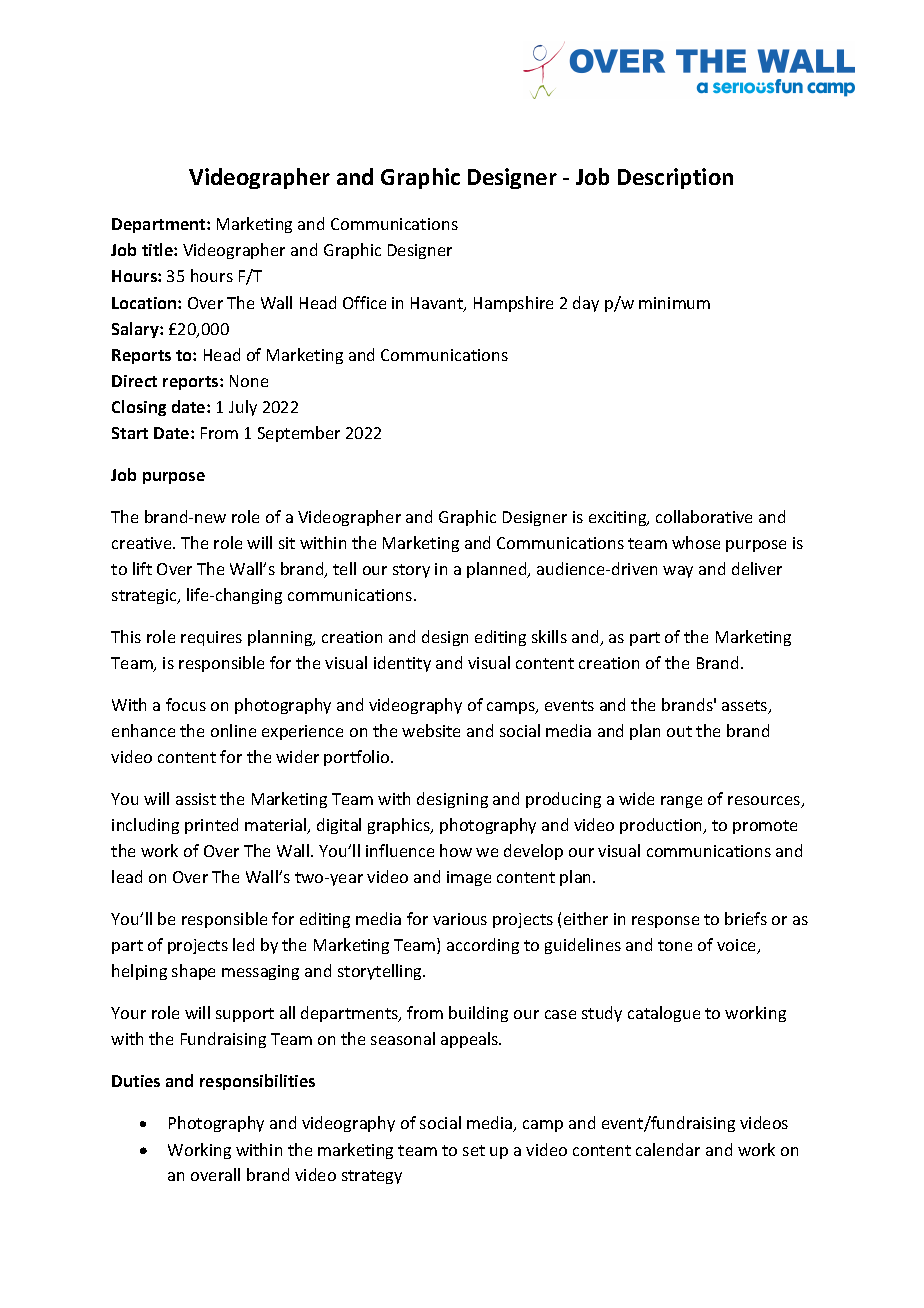 This document has height=1308, width=924. I want to click on led, so click(243, 944).
